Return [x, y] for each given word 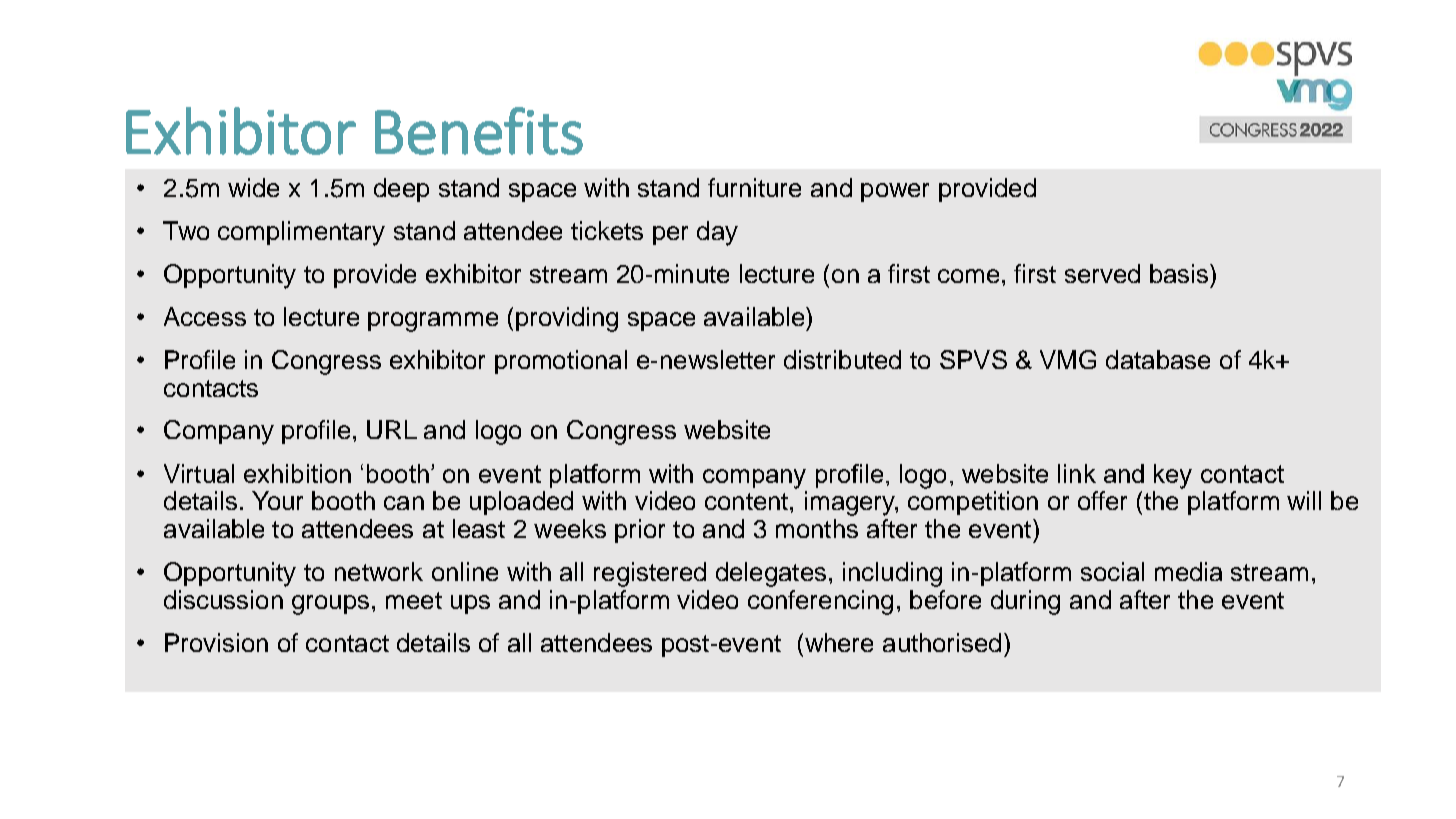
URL [392, 429]
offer [1102, 500]
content [748, 501]
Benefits [479, 131]
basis [1180, 273]
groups [330, 605]
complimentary [301, 233]
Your [277, 500]
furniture [754, 187]
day [717, 233]
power [895, 192]
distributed [842, 359]
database [1158, 359]
